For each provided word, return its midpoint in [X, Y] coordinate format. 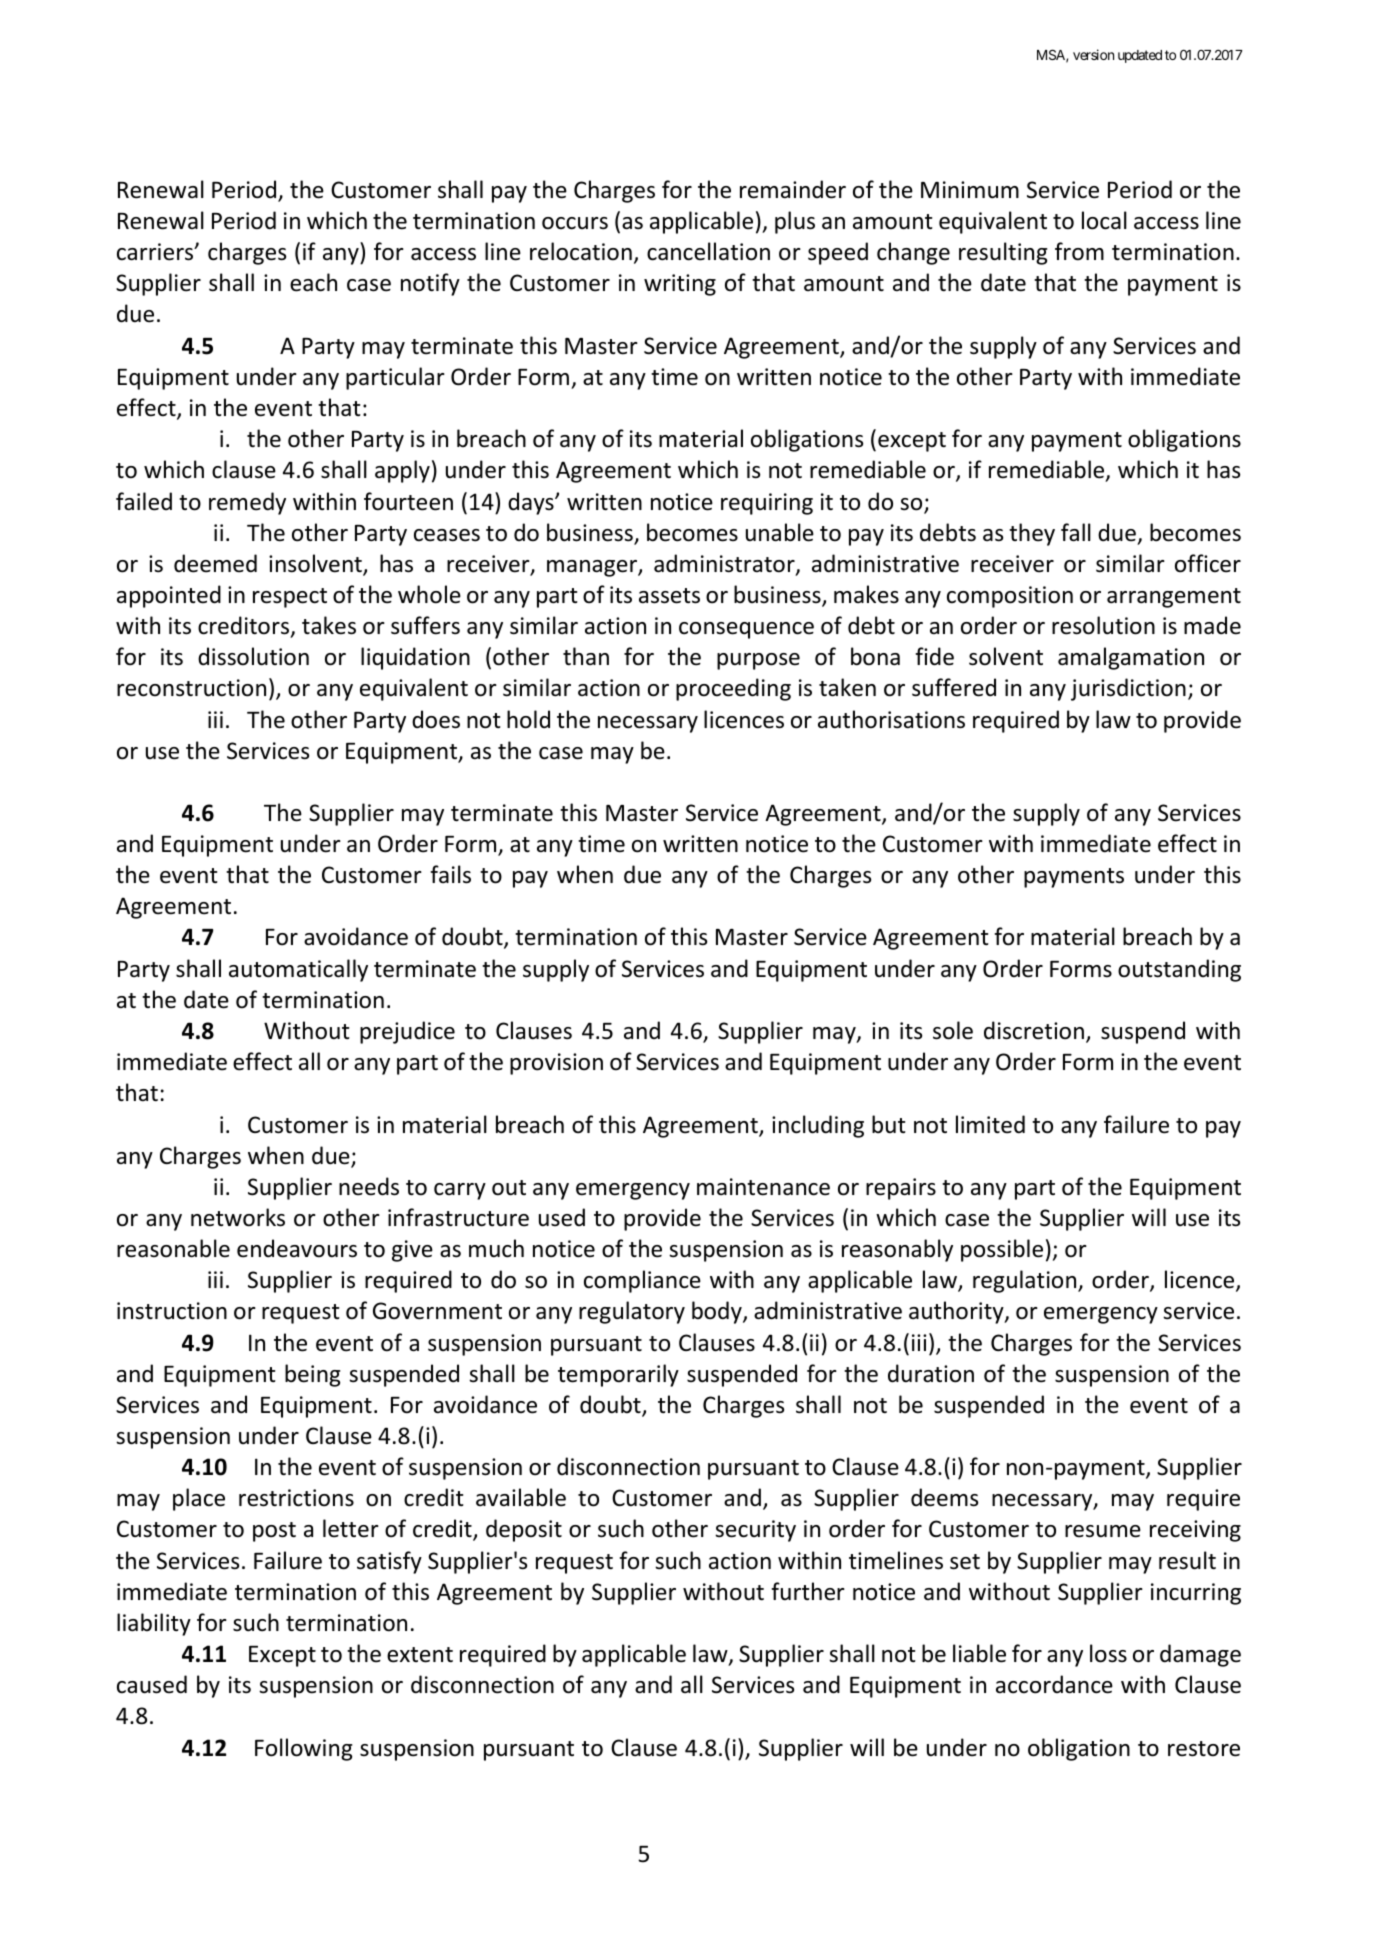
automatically [298, 970]
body [718, 1312]
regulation [1026, 1281]
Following [304, 1749]
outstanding [1179, 970]
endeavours [297, 1248]
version [1093, 54]
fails [450, 874]
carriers [156, 252]
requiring [767, 504]
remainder [793, 189]
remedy [247, 503]
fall [1076, 532]
